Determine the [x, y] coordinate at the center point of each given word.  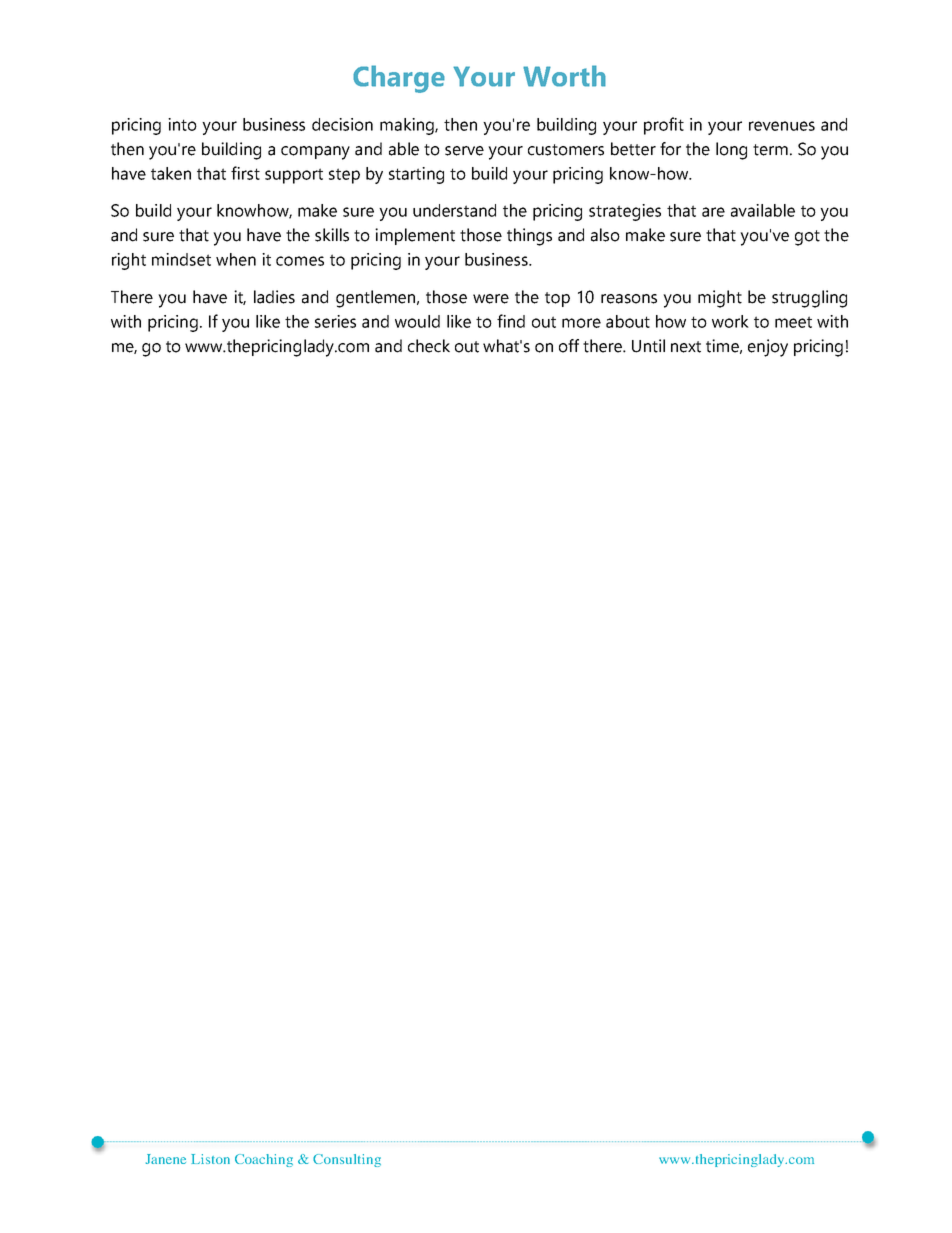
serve [464, 151]
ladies [274, 297]
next [686, 347]
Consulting [347, 1160]
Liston [210, 1159]
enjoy [768, 348]
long [731, 151]
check [429, 346]
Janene [166, 1159]
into [182, 124]
